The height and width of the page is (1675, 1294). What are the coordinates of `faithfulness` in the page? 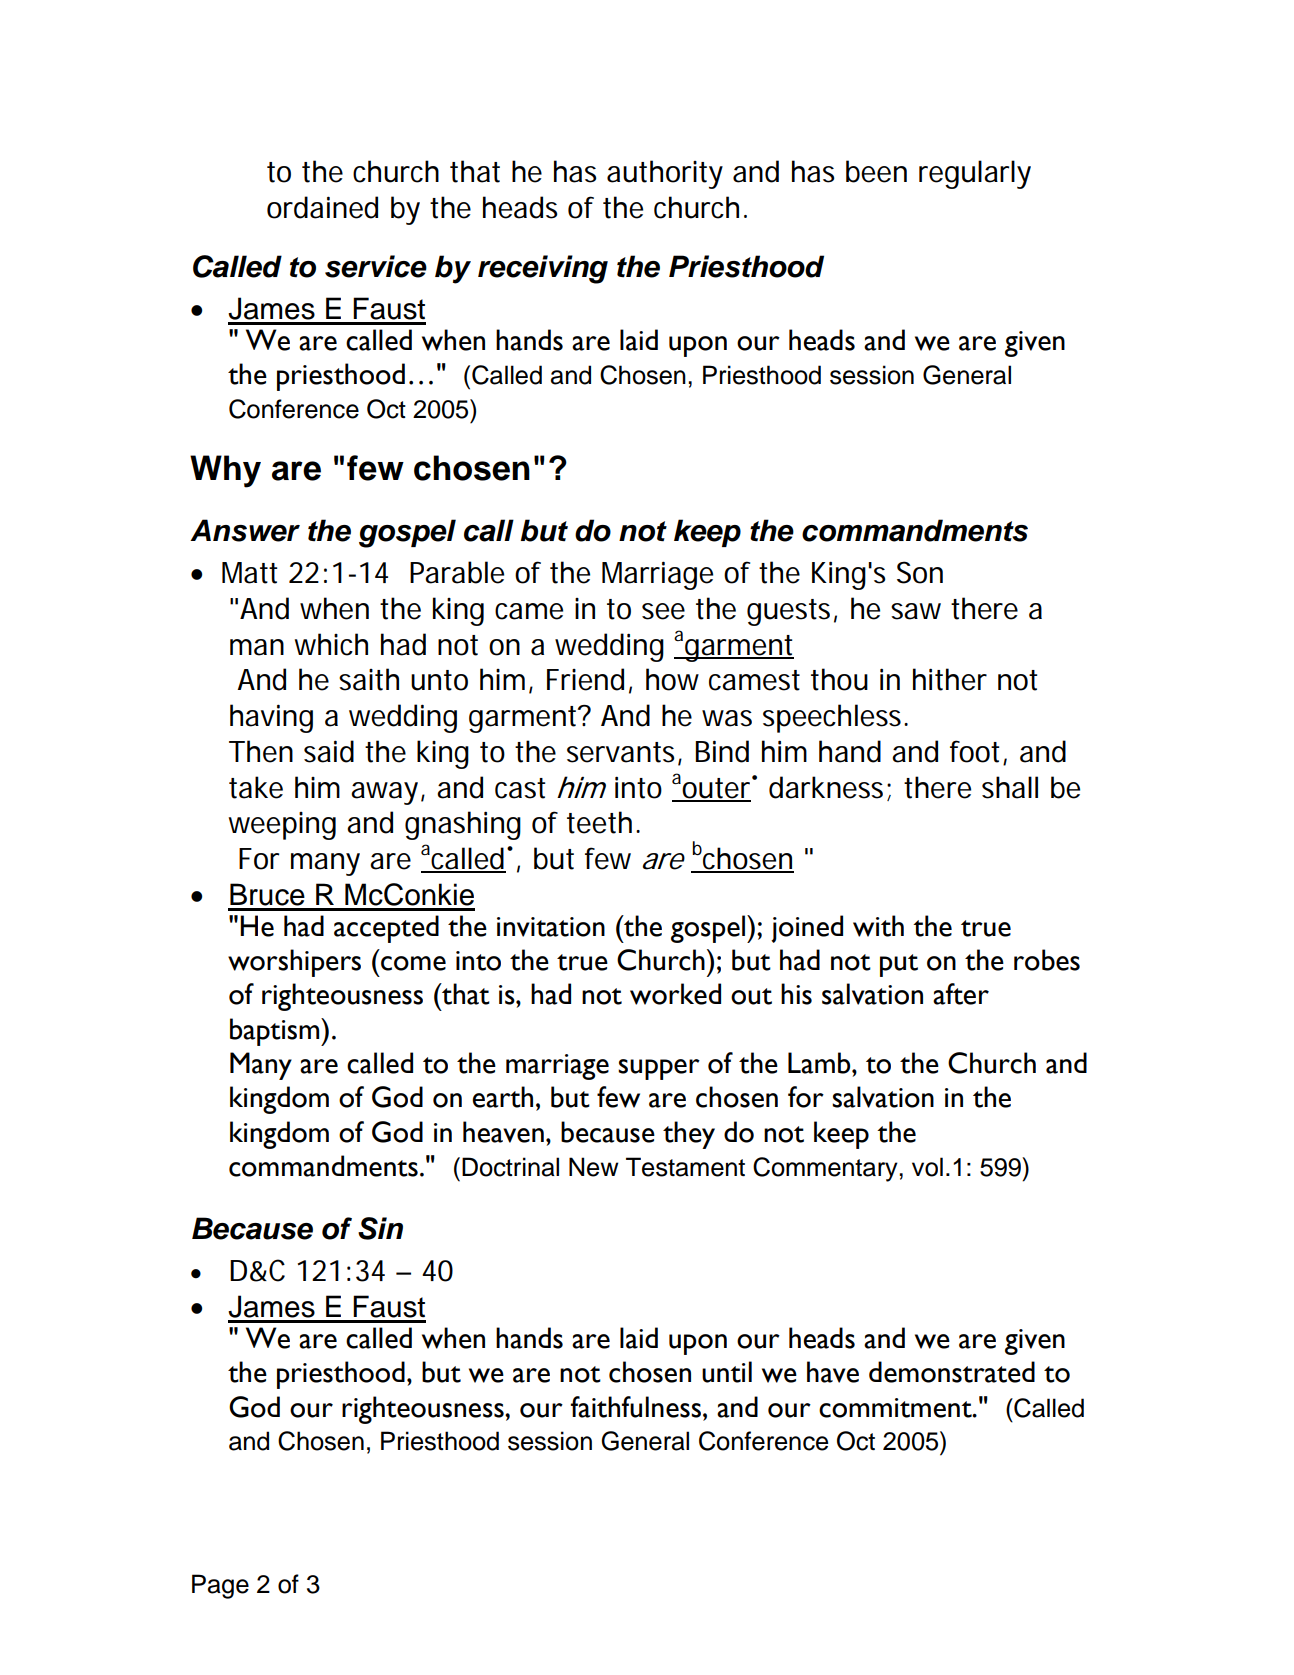 It's located at (637, 1407).
